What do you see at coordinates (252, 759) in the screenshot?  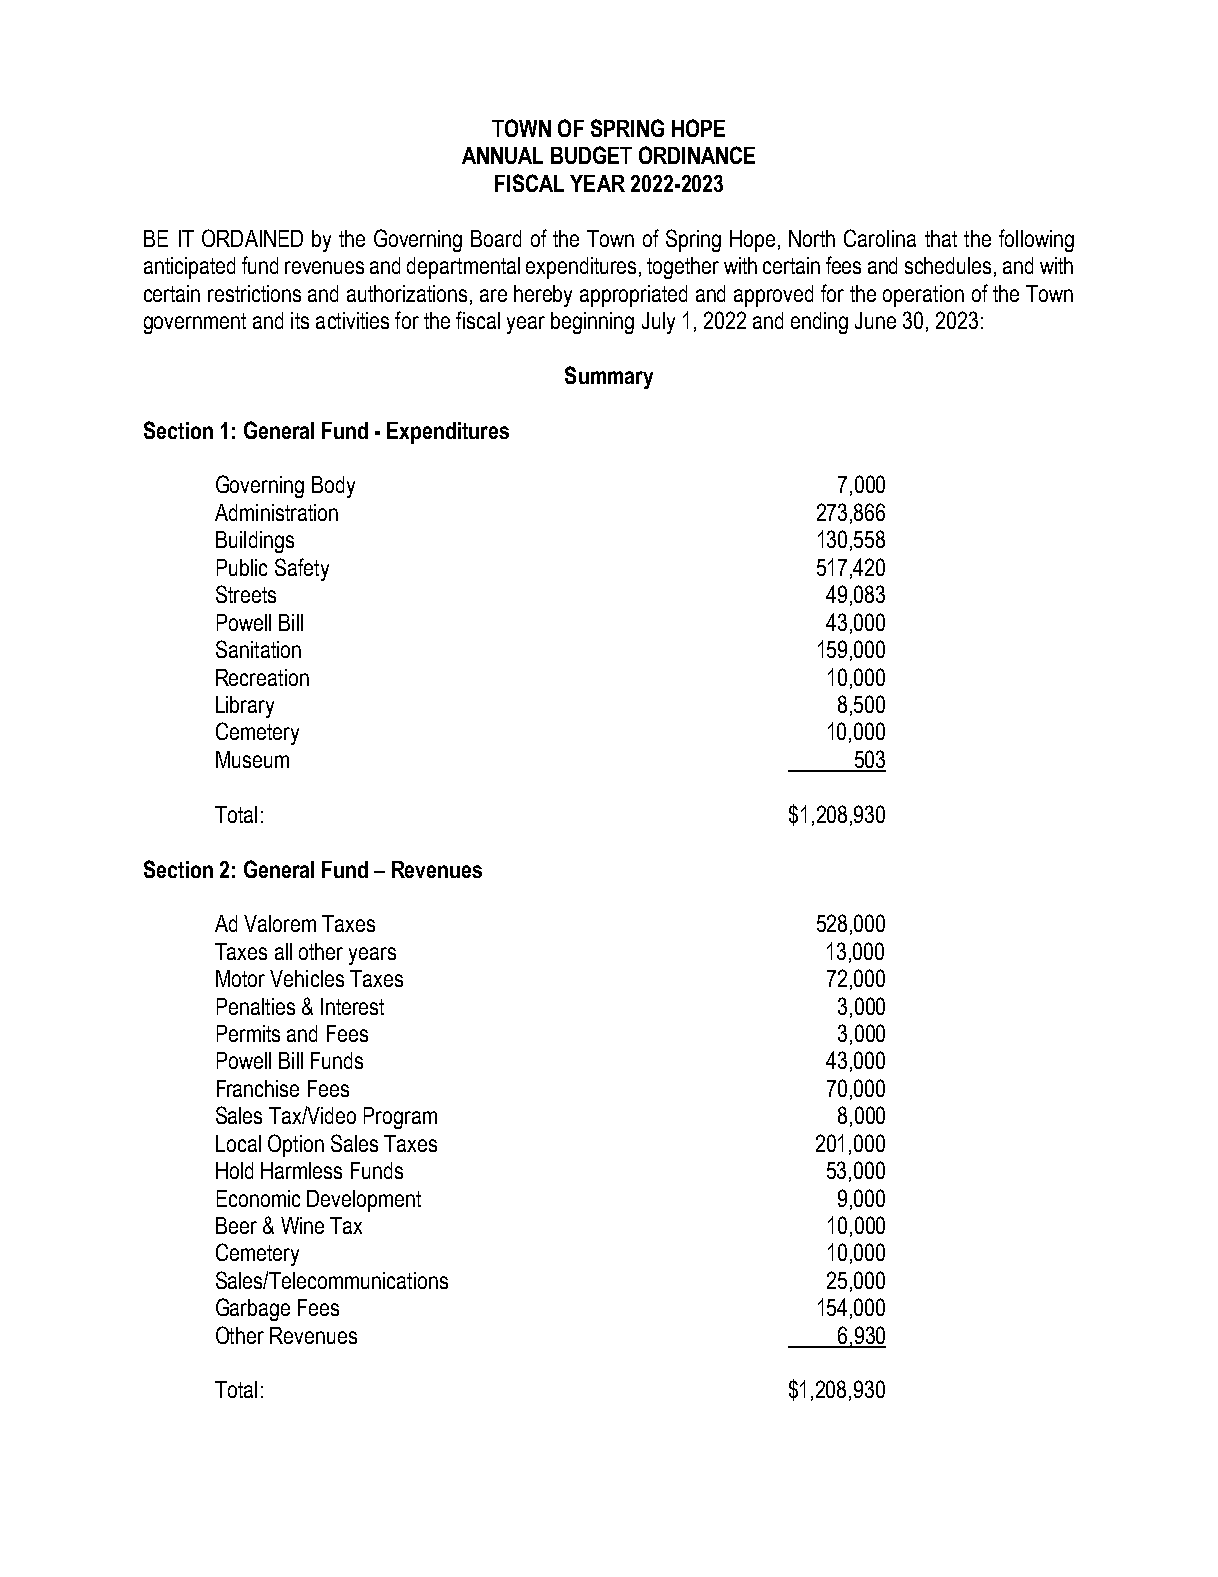 I see `Museum` at bounding box center [252, 759].
